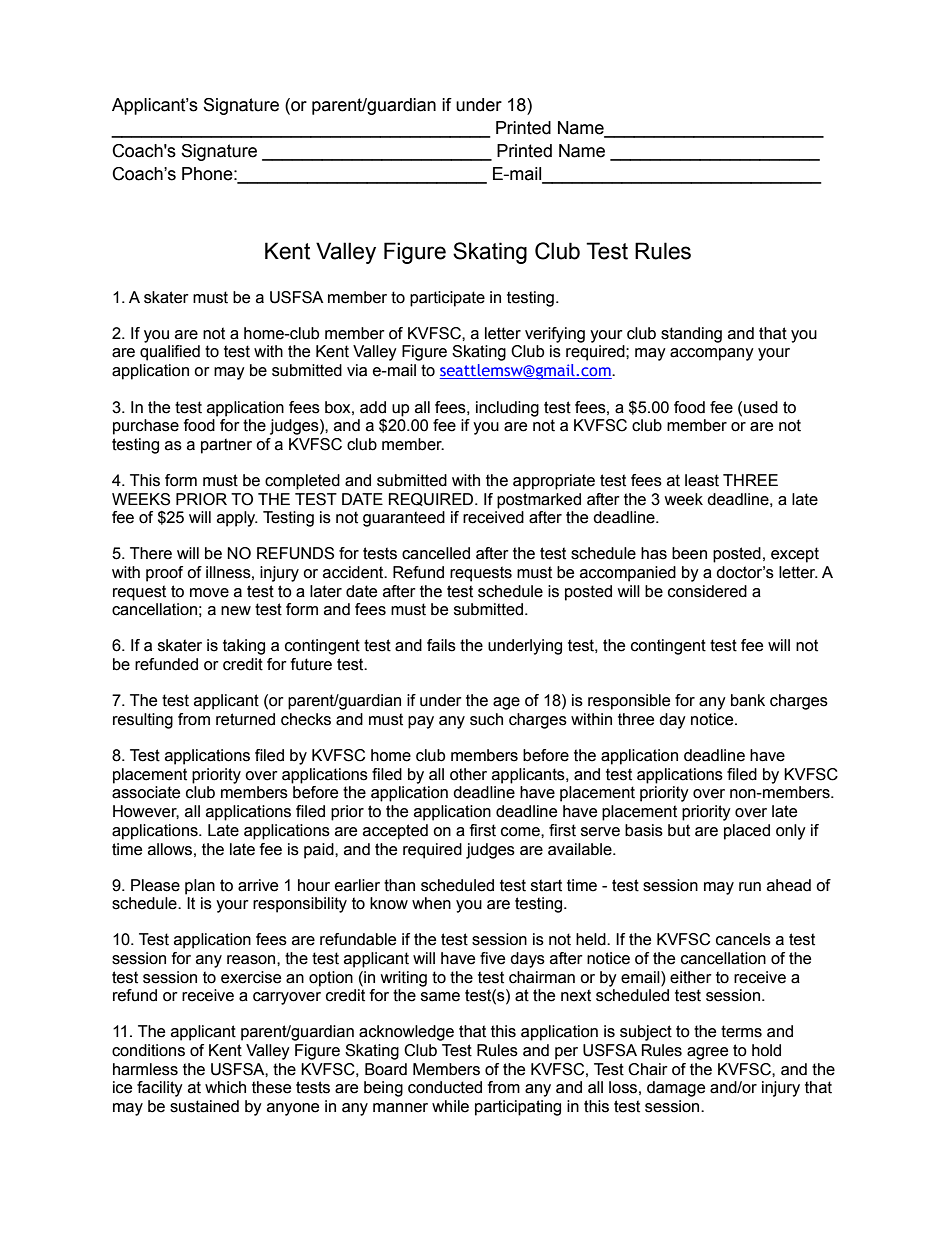  I want to click on which, so click(225, 1087).
